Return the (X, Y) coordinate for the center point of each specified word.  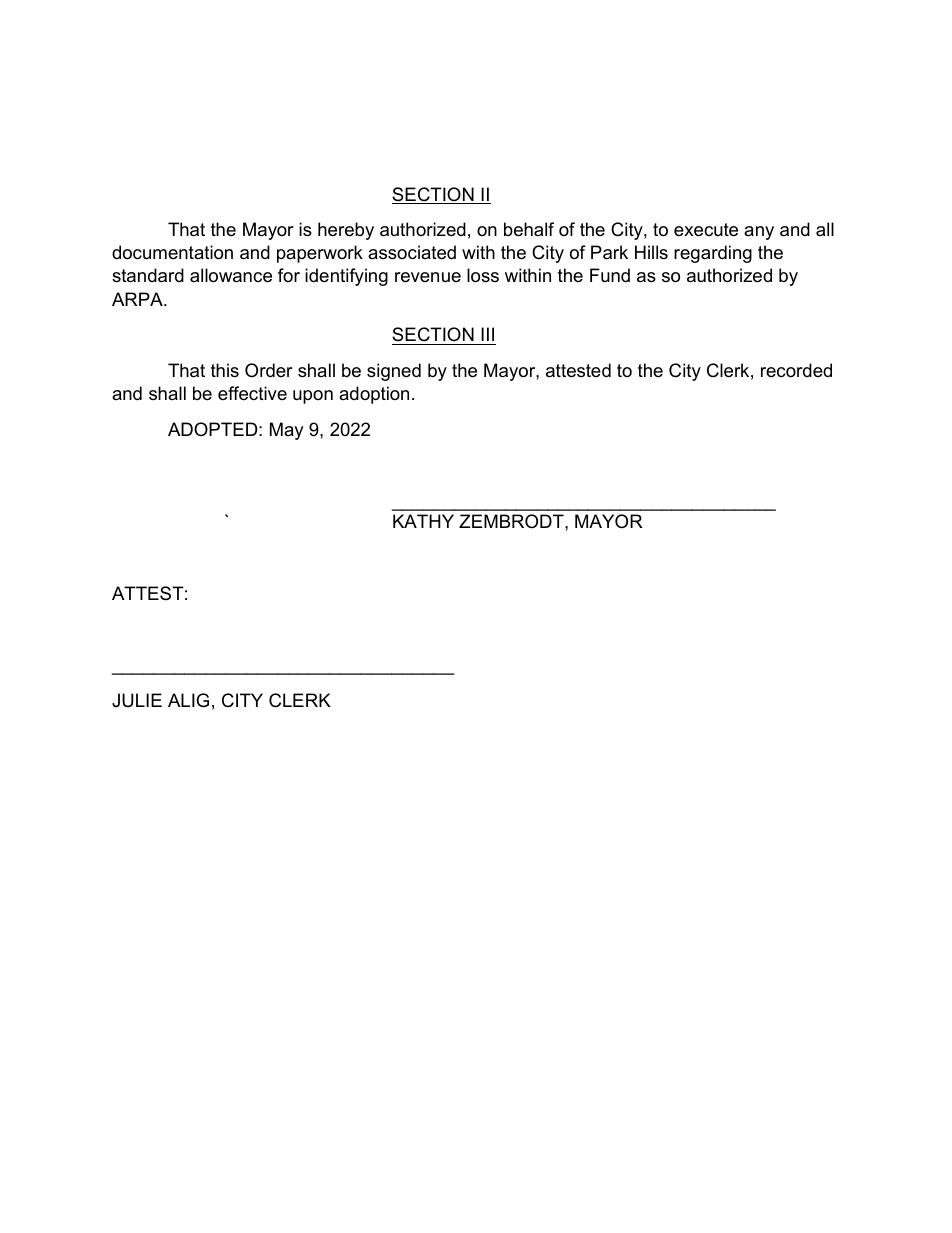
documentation (172, 252)
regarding (713, 254)
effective (252, 393)
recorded (796, 370)
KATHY (423, 521)
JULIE (137, 700)
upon (313, 397)
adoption (374, 395)
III (487, 334)
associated (412, 252)
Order (269, 370)
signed (394, 372)
